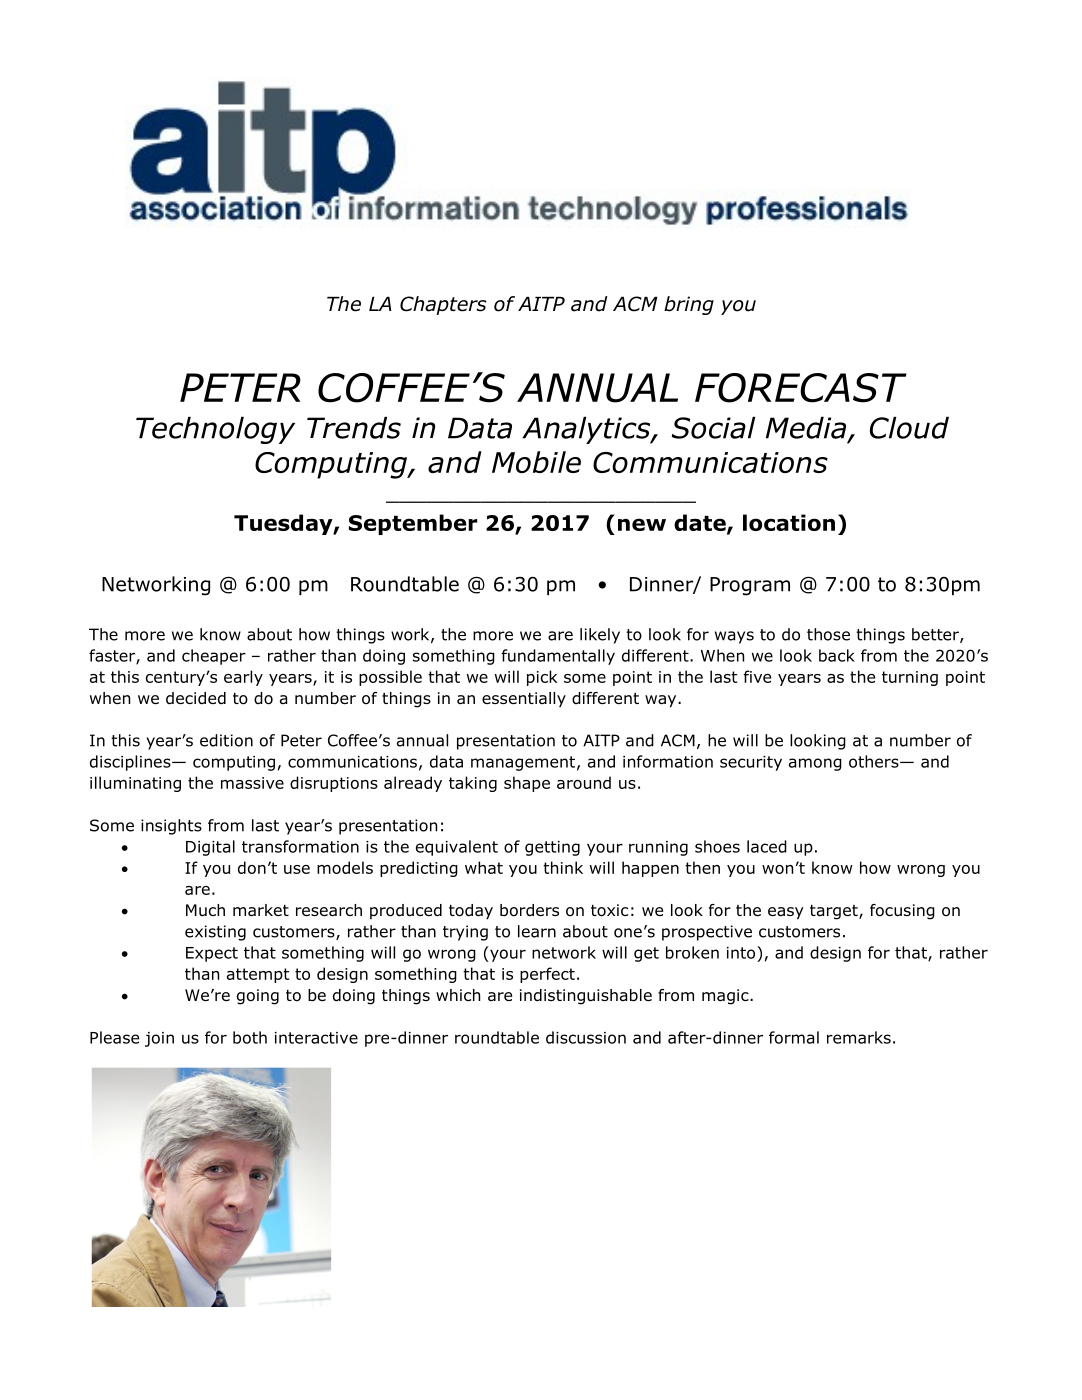 The height and width of the screenshot is (1400, 1082). Describe the element at coordinates (210, 848) in the screenshot. I see `Digital` at that location.
